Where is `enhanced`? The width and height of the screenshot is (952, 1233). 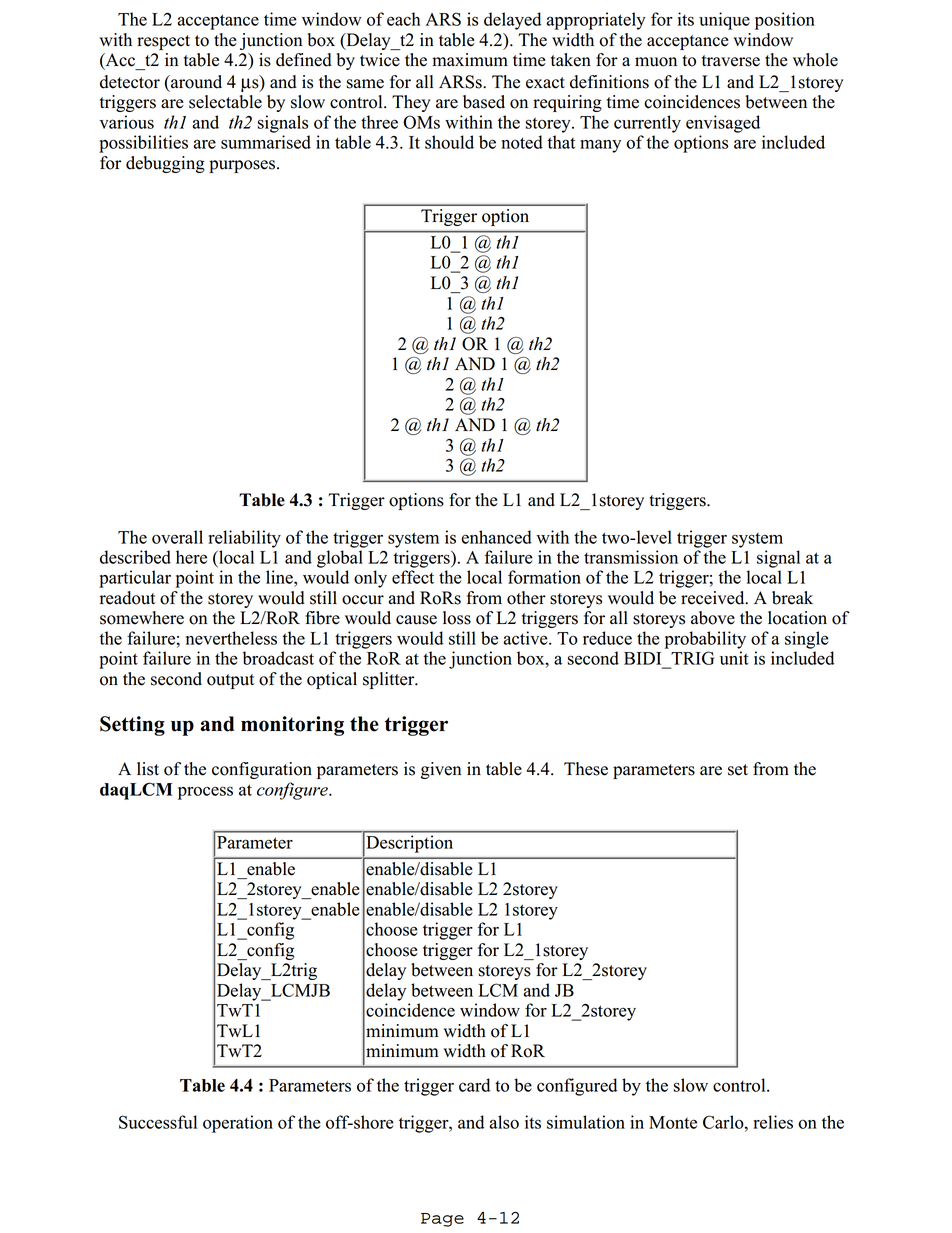 enhanced is located at coordinates (497, 537).
